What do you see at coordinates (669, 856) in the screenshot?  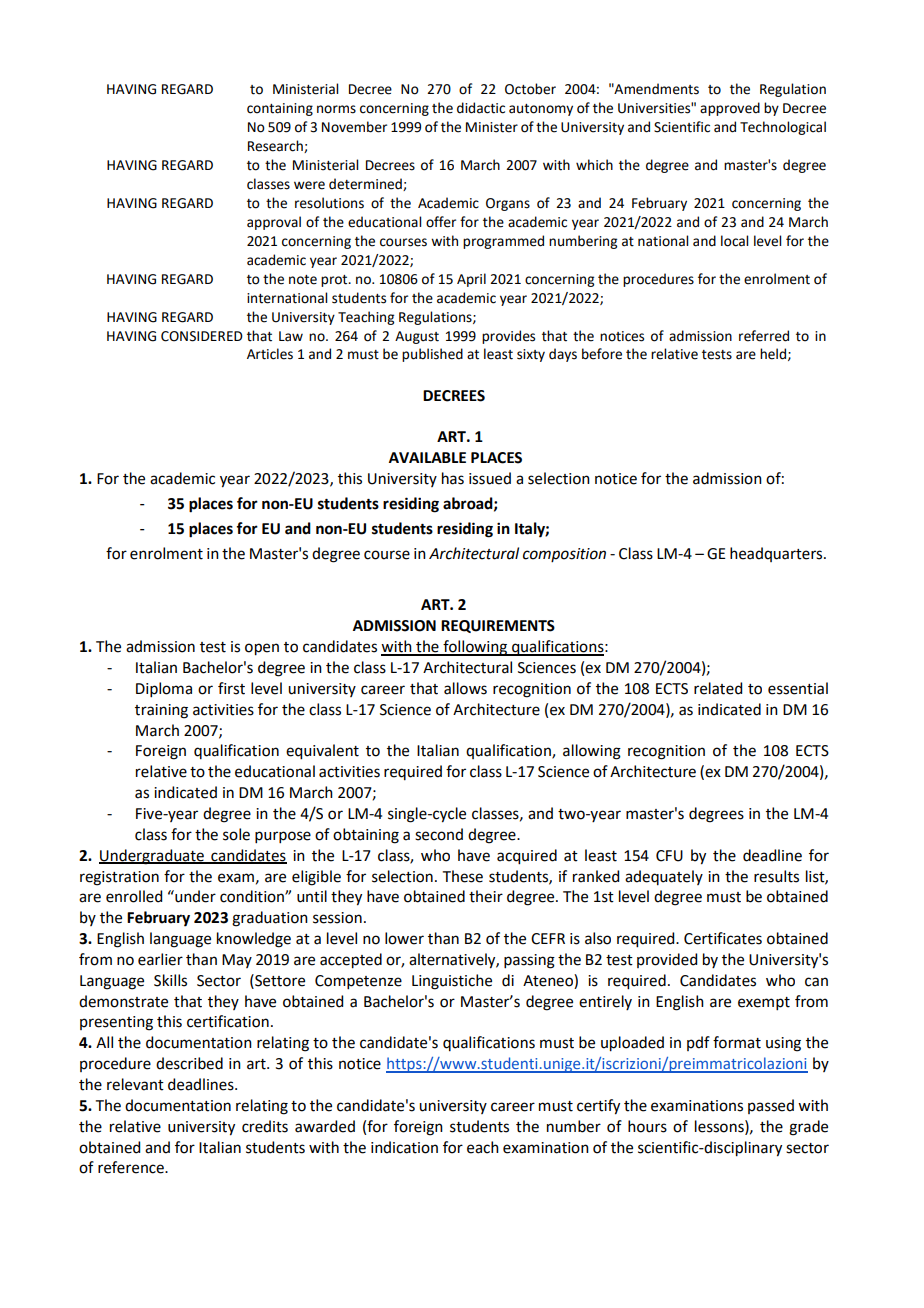 I see `CFU` at bounding box center [669, 856].
